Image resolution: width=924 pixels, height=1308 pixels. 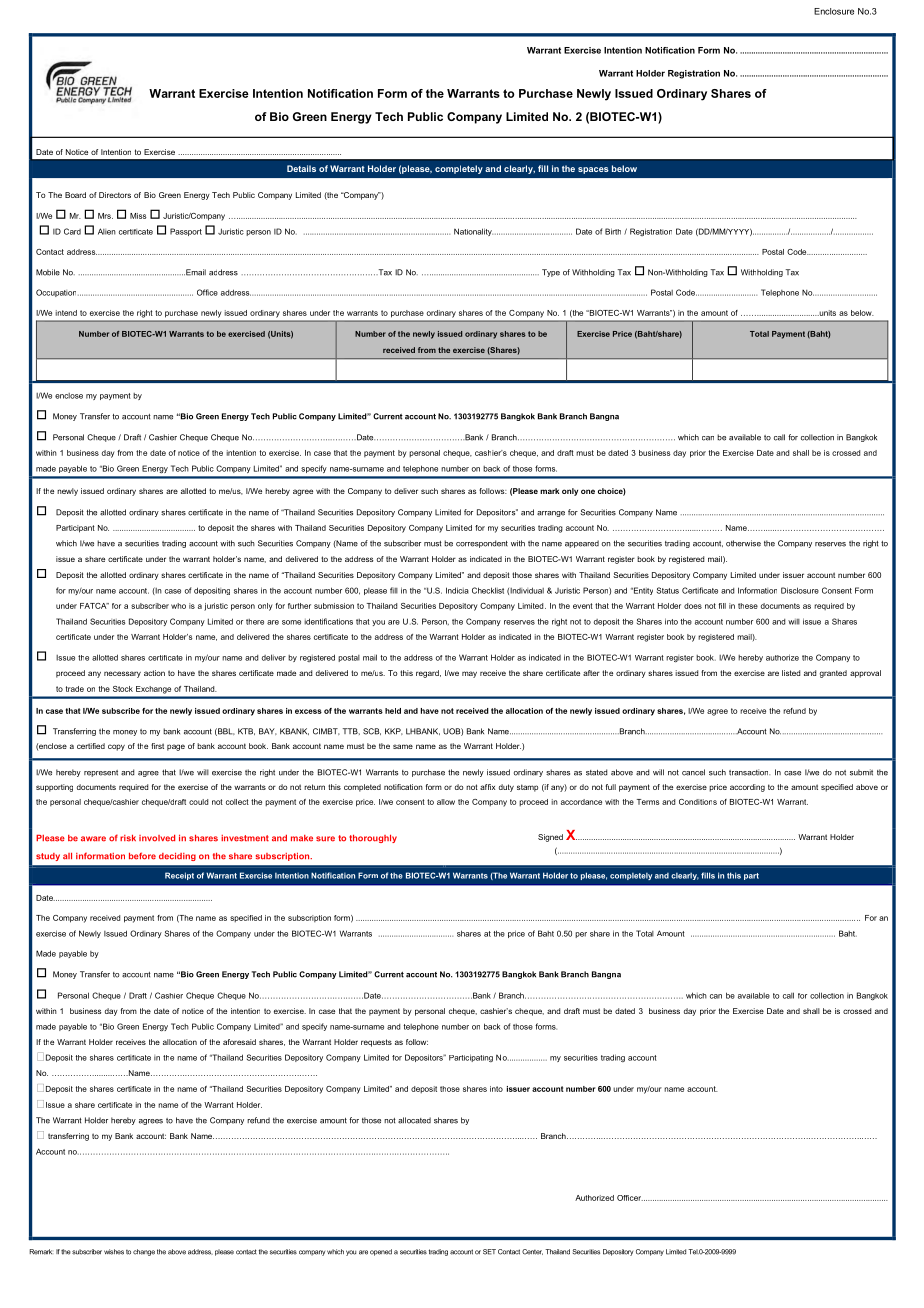 What do you see at coordinates (747, 788) in the document?
I see `according` at bounding box center [747, 788].
